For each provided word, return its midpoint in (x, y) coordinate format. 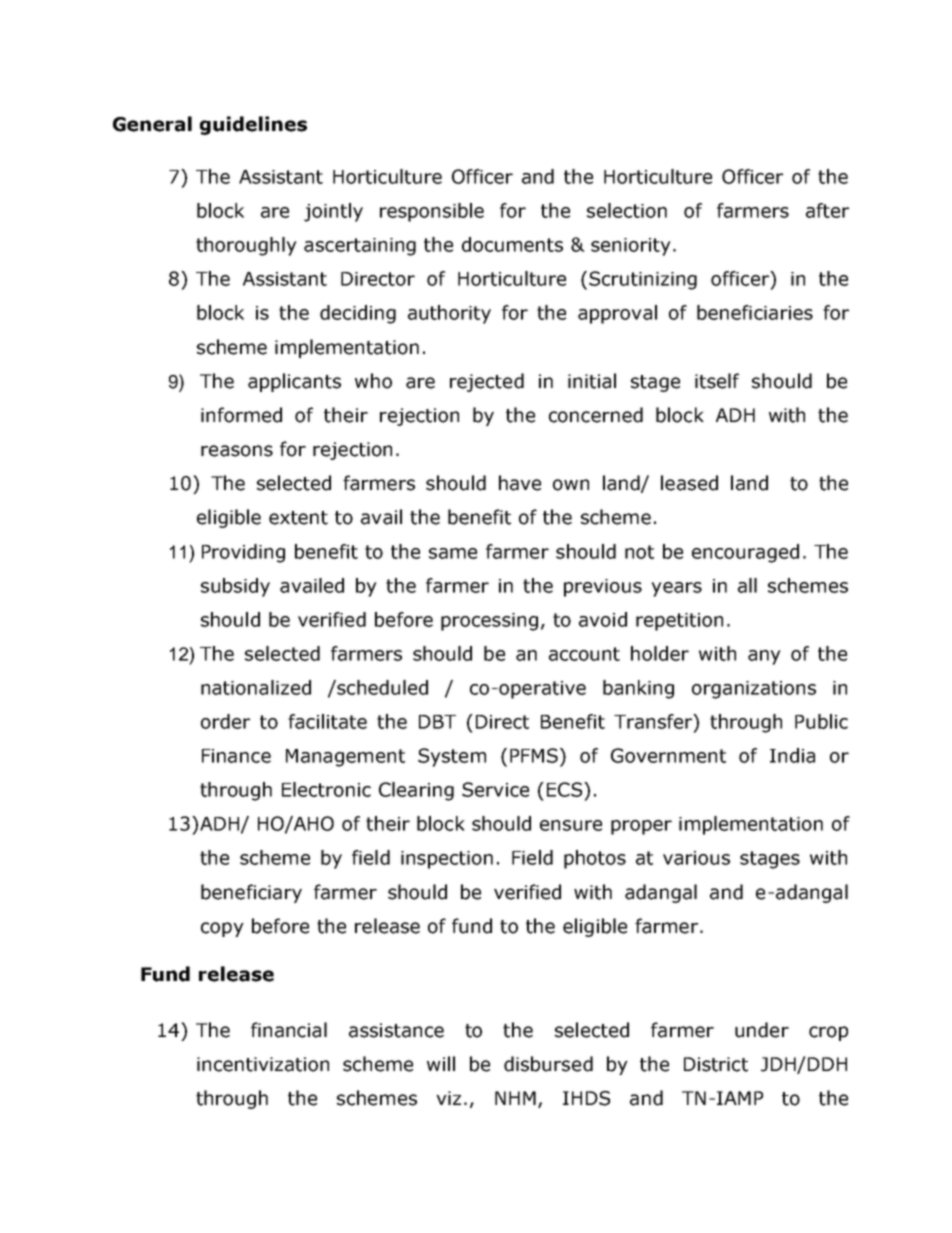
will (441, 1063)
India (792, 755)
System (452, 757)
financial (289, 1030)
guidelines (253, 125)
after (827, 210)
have (520, 483)
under (762, 1030)
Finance (236, 756)
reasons (237, 451)
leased (689, 483)
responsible (432, 212)
